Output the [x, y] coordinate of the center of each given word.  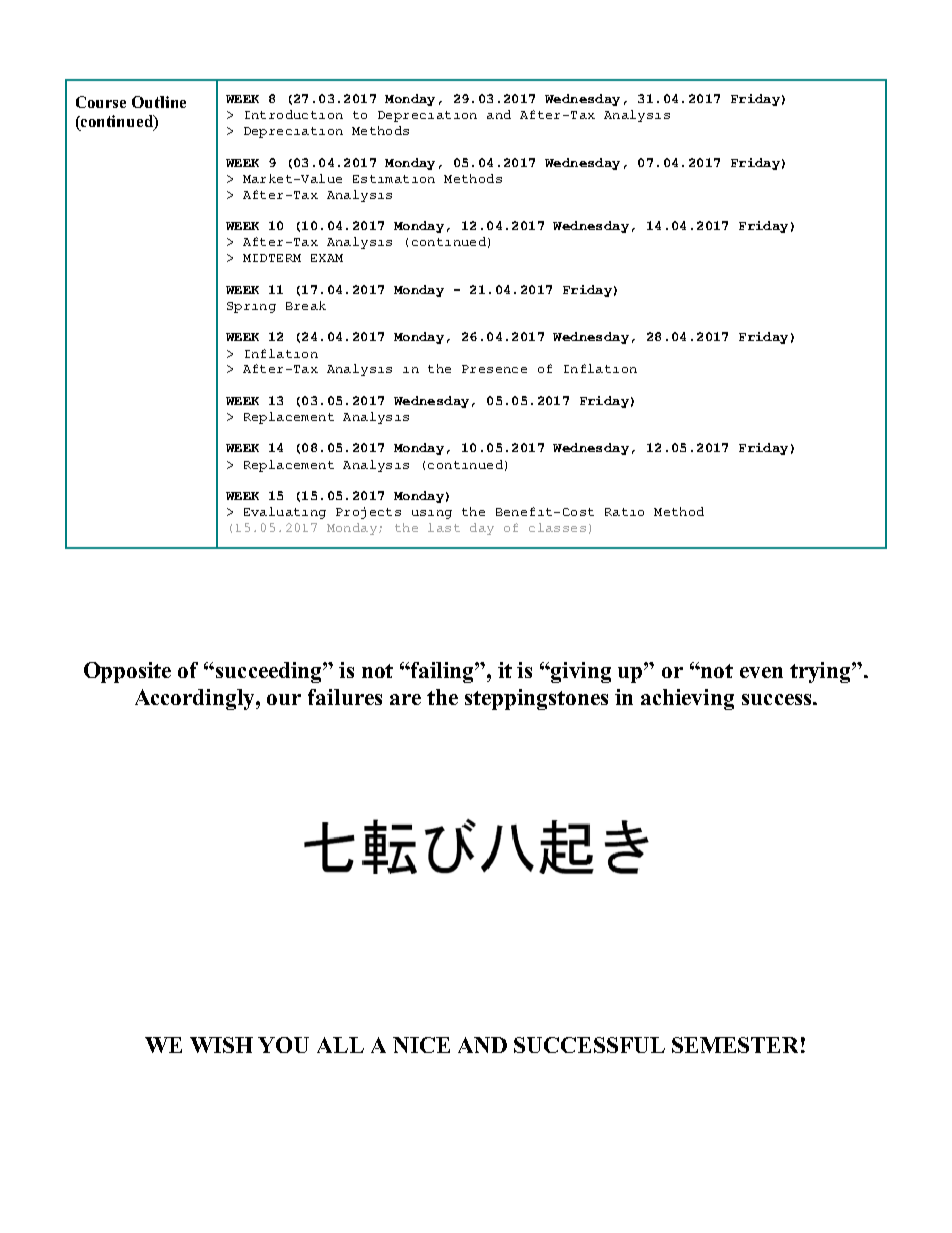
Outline [159, 102]
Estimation [394, 179]
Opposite [127, 672]
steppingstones [536, 699]
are [405, 699]
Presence [494, 369]
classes [557, 527]
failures [345, 697]
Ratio [624, 512]
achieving [687, 699]
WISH [221, 1045]
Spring [251, 307]
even [761, 672]
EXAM [327, 258]
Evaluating [285, 513]
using [432, 514]
